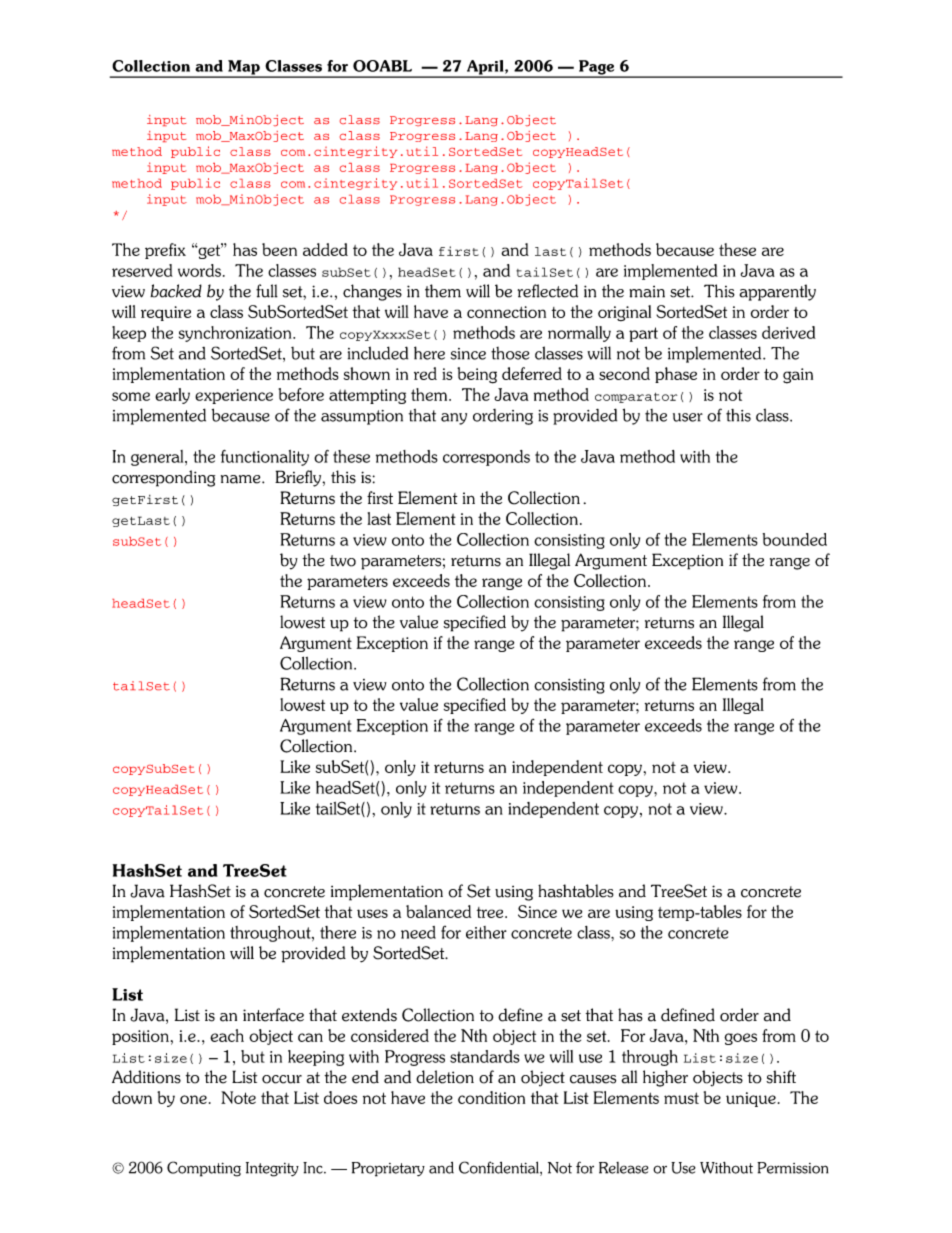 The image size is (952, 1233). What do you see at coordinates (491, 1097) in the screenshot?
I see `condition` at bounding box center [491, 1097].
